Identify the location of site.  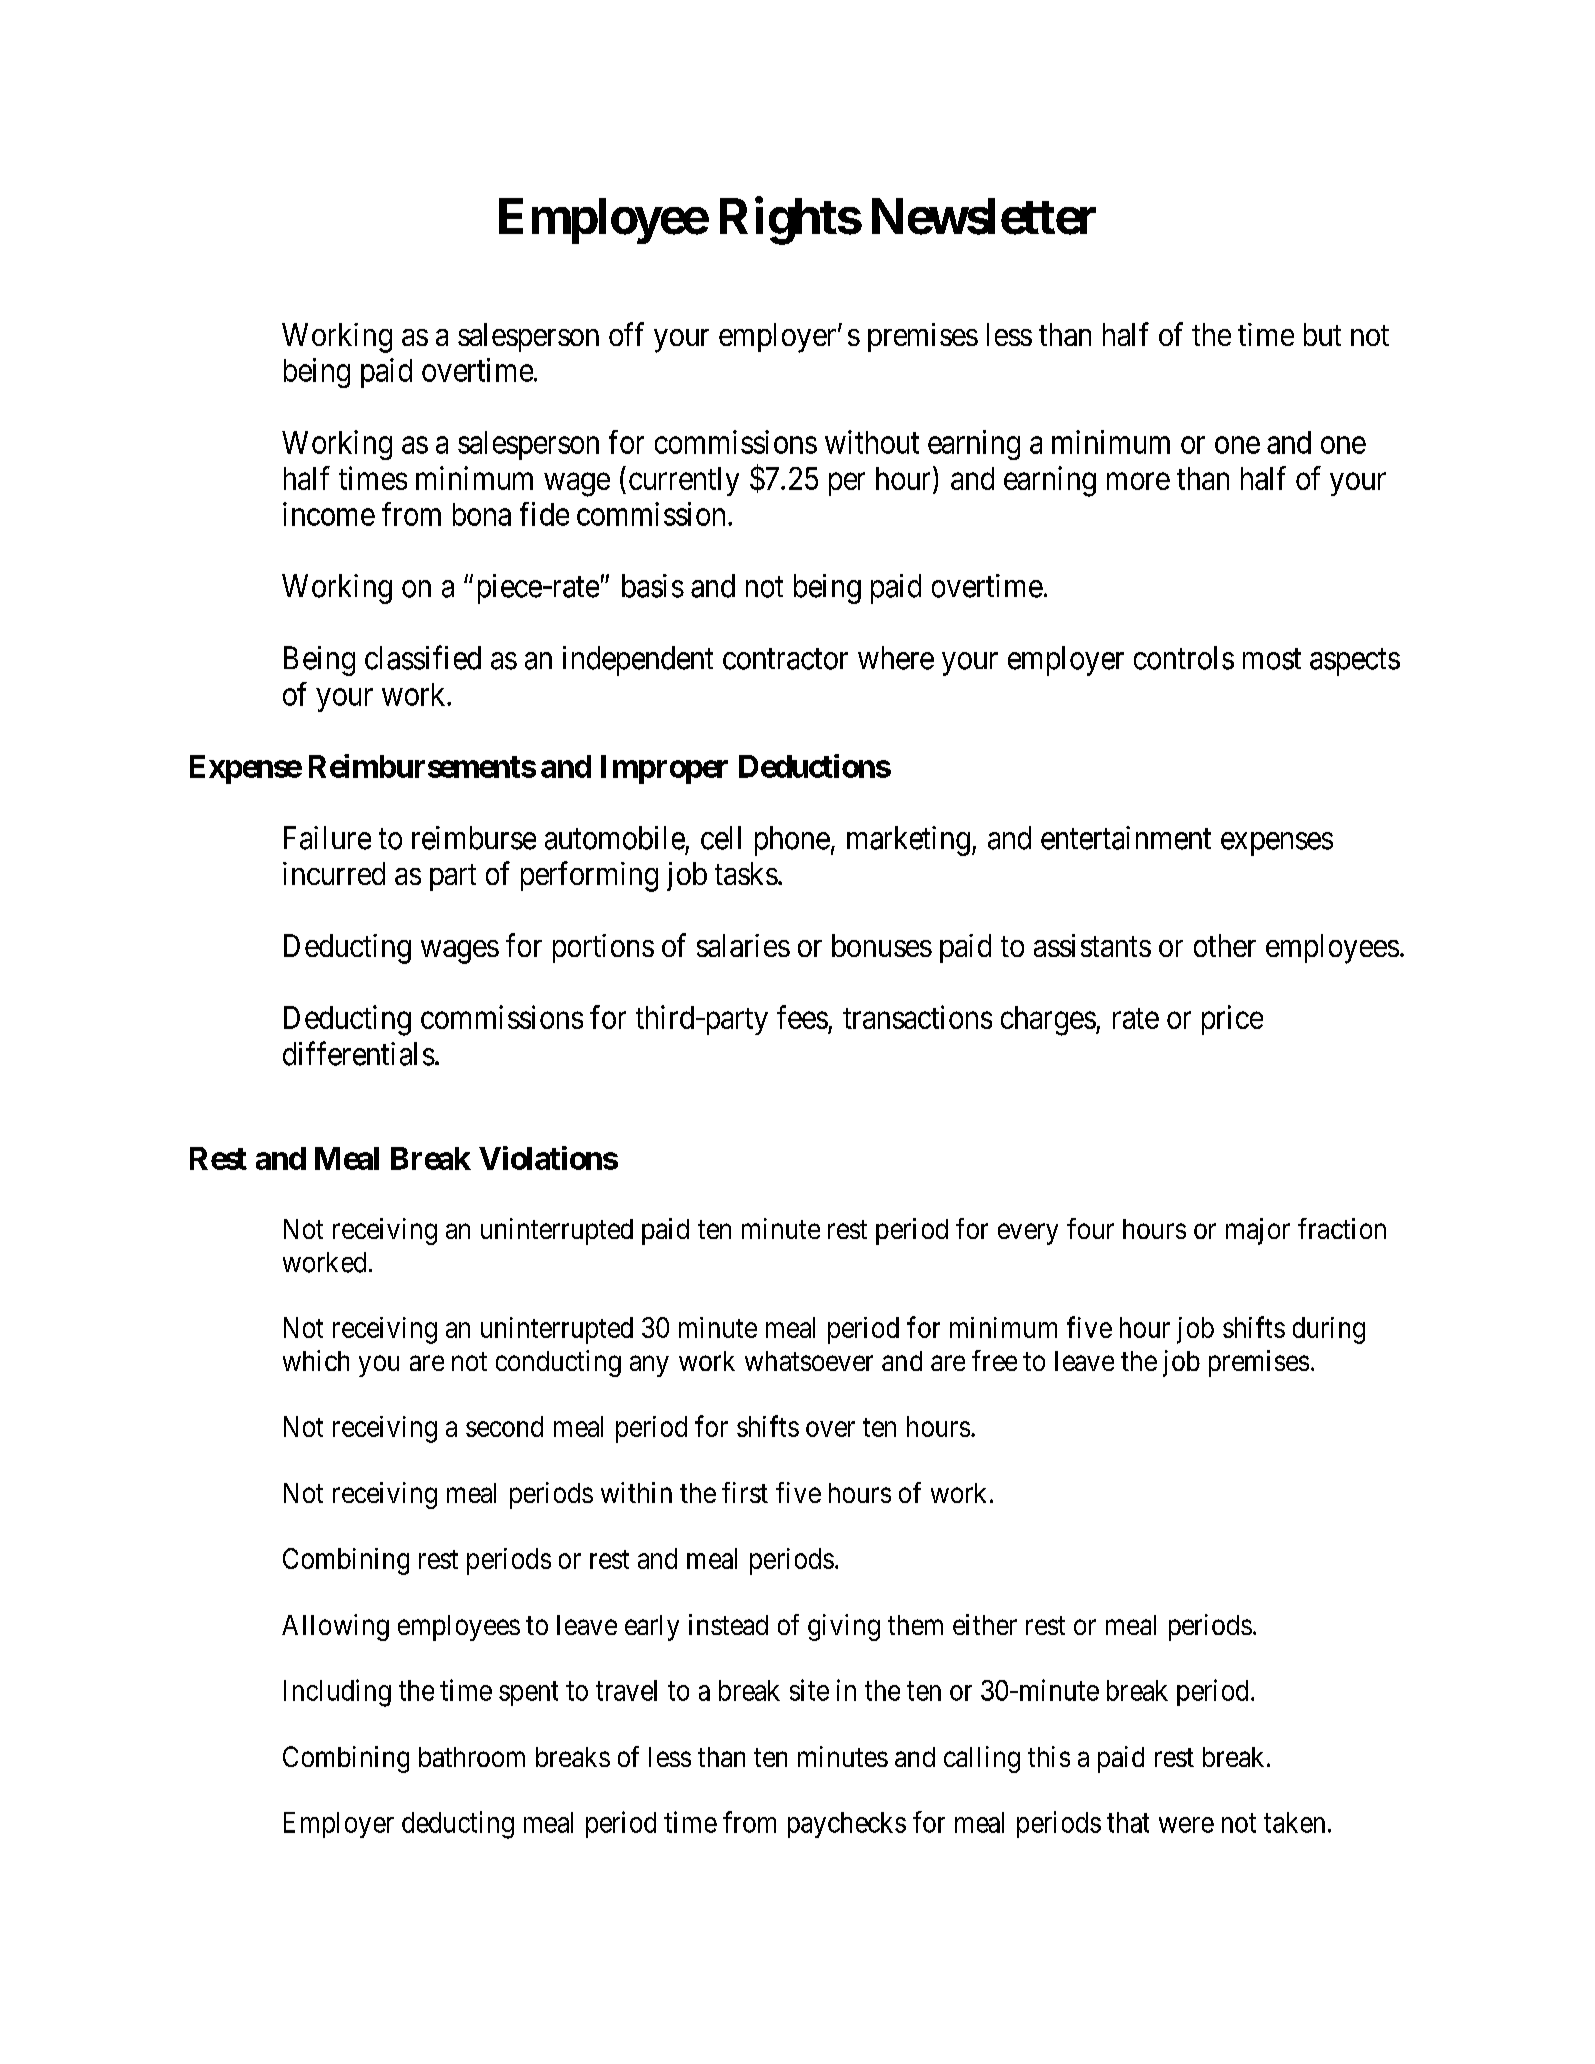
(809, 1690).
